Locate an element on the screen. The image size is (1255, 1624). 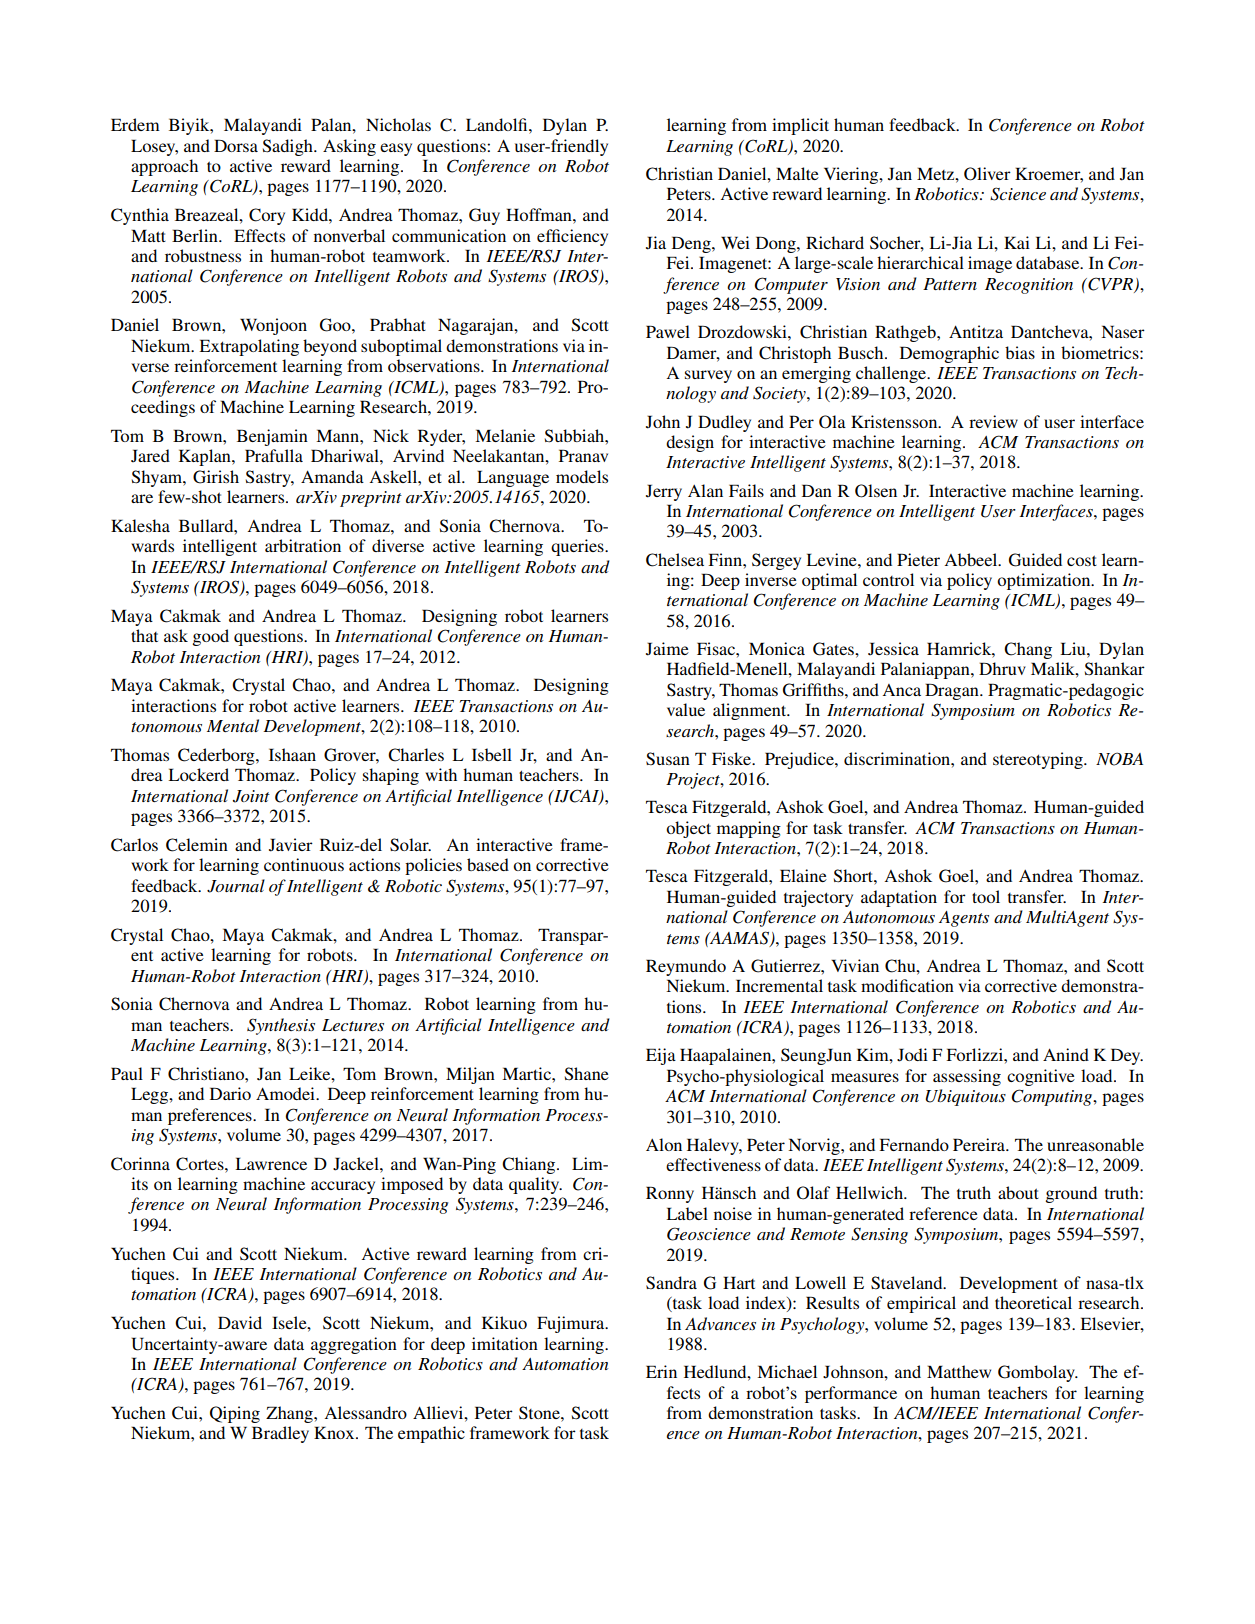
efficiency is located at coordinates (572, 237).
